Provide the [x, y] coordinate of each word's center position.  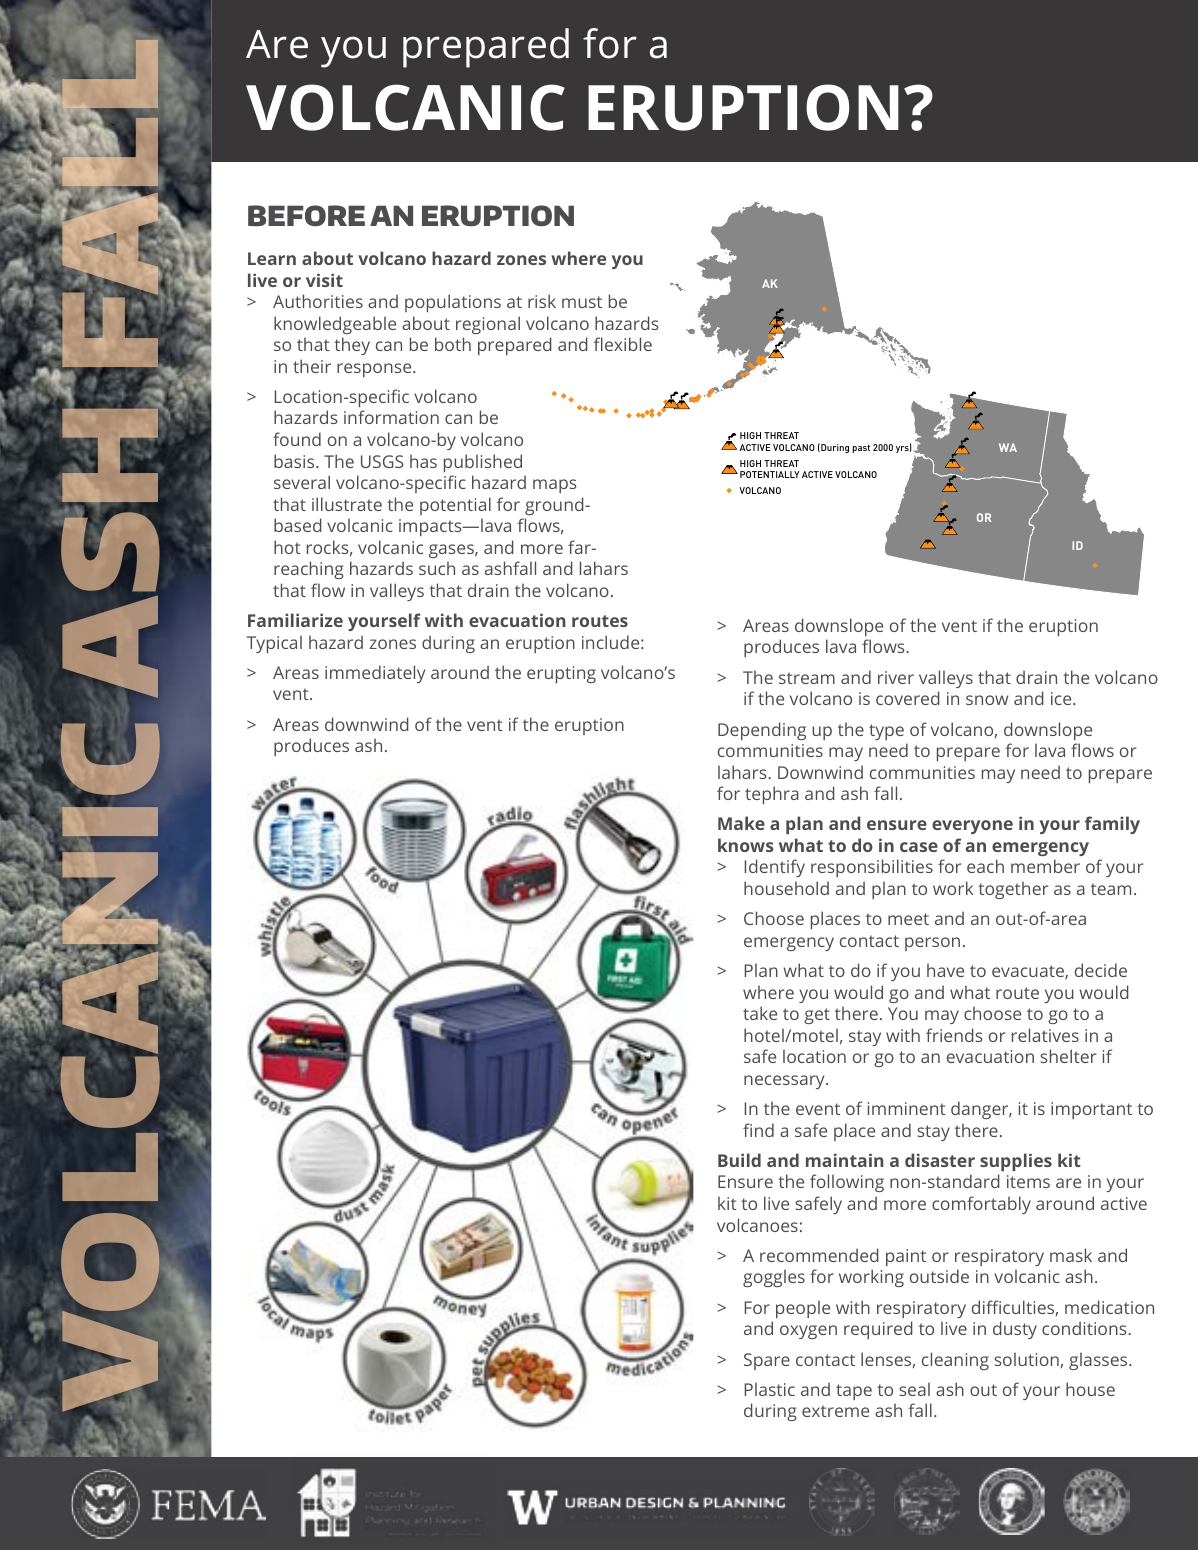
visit [324, 280]
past [861, 448]
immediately [375, 674]
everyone [972, 827]
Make [741, 823]
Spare [767, 1361]
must [582, 302]
